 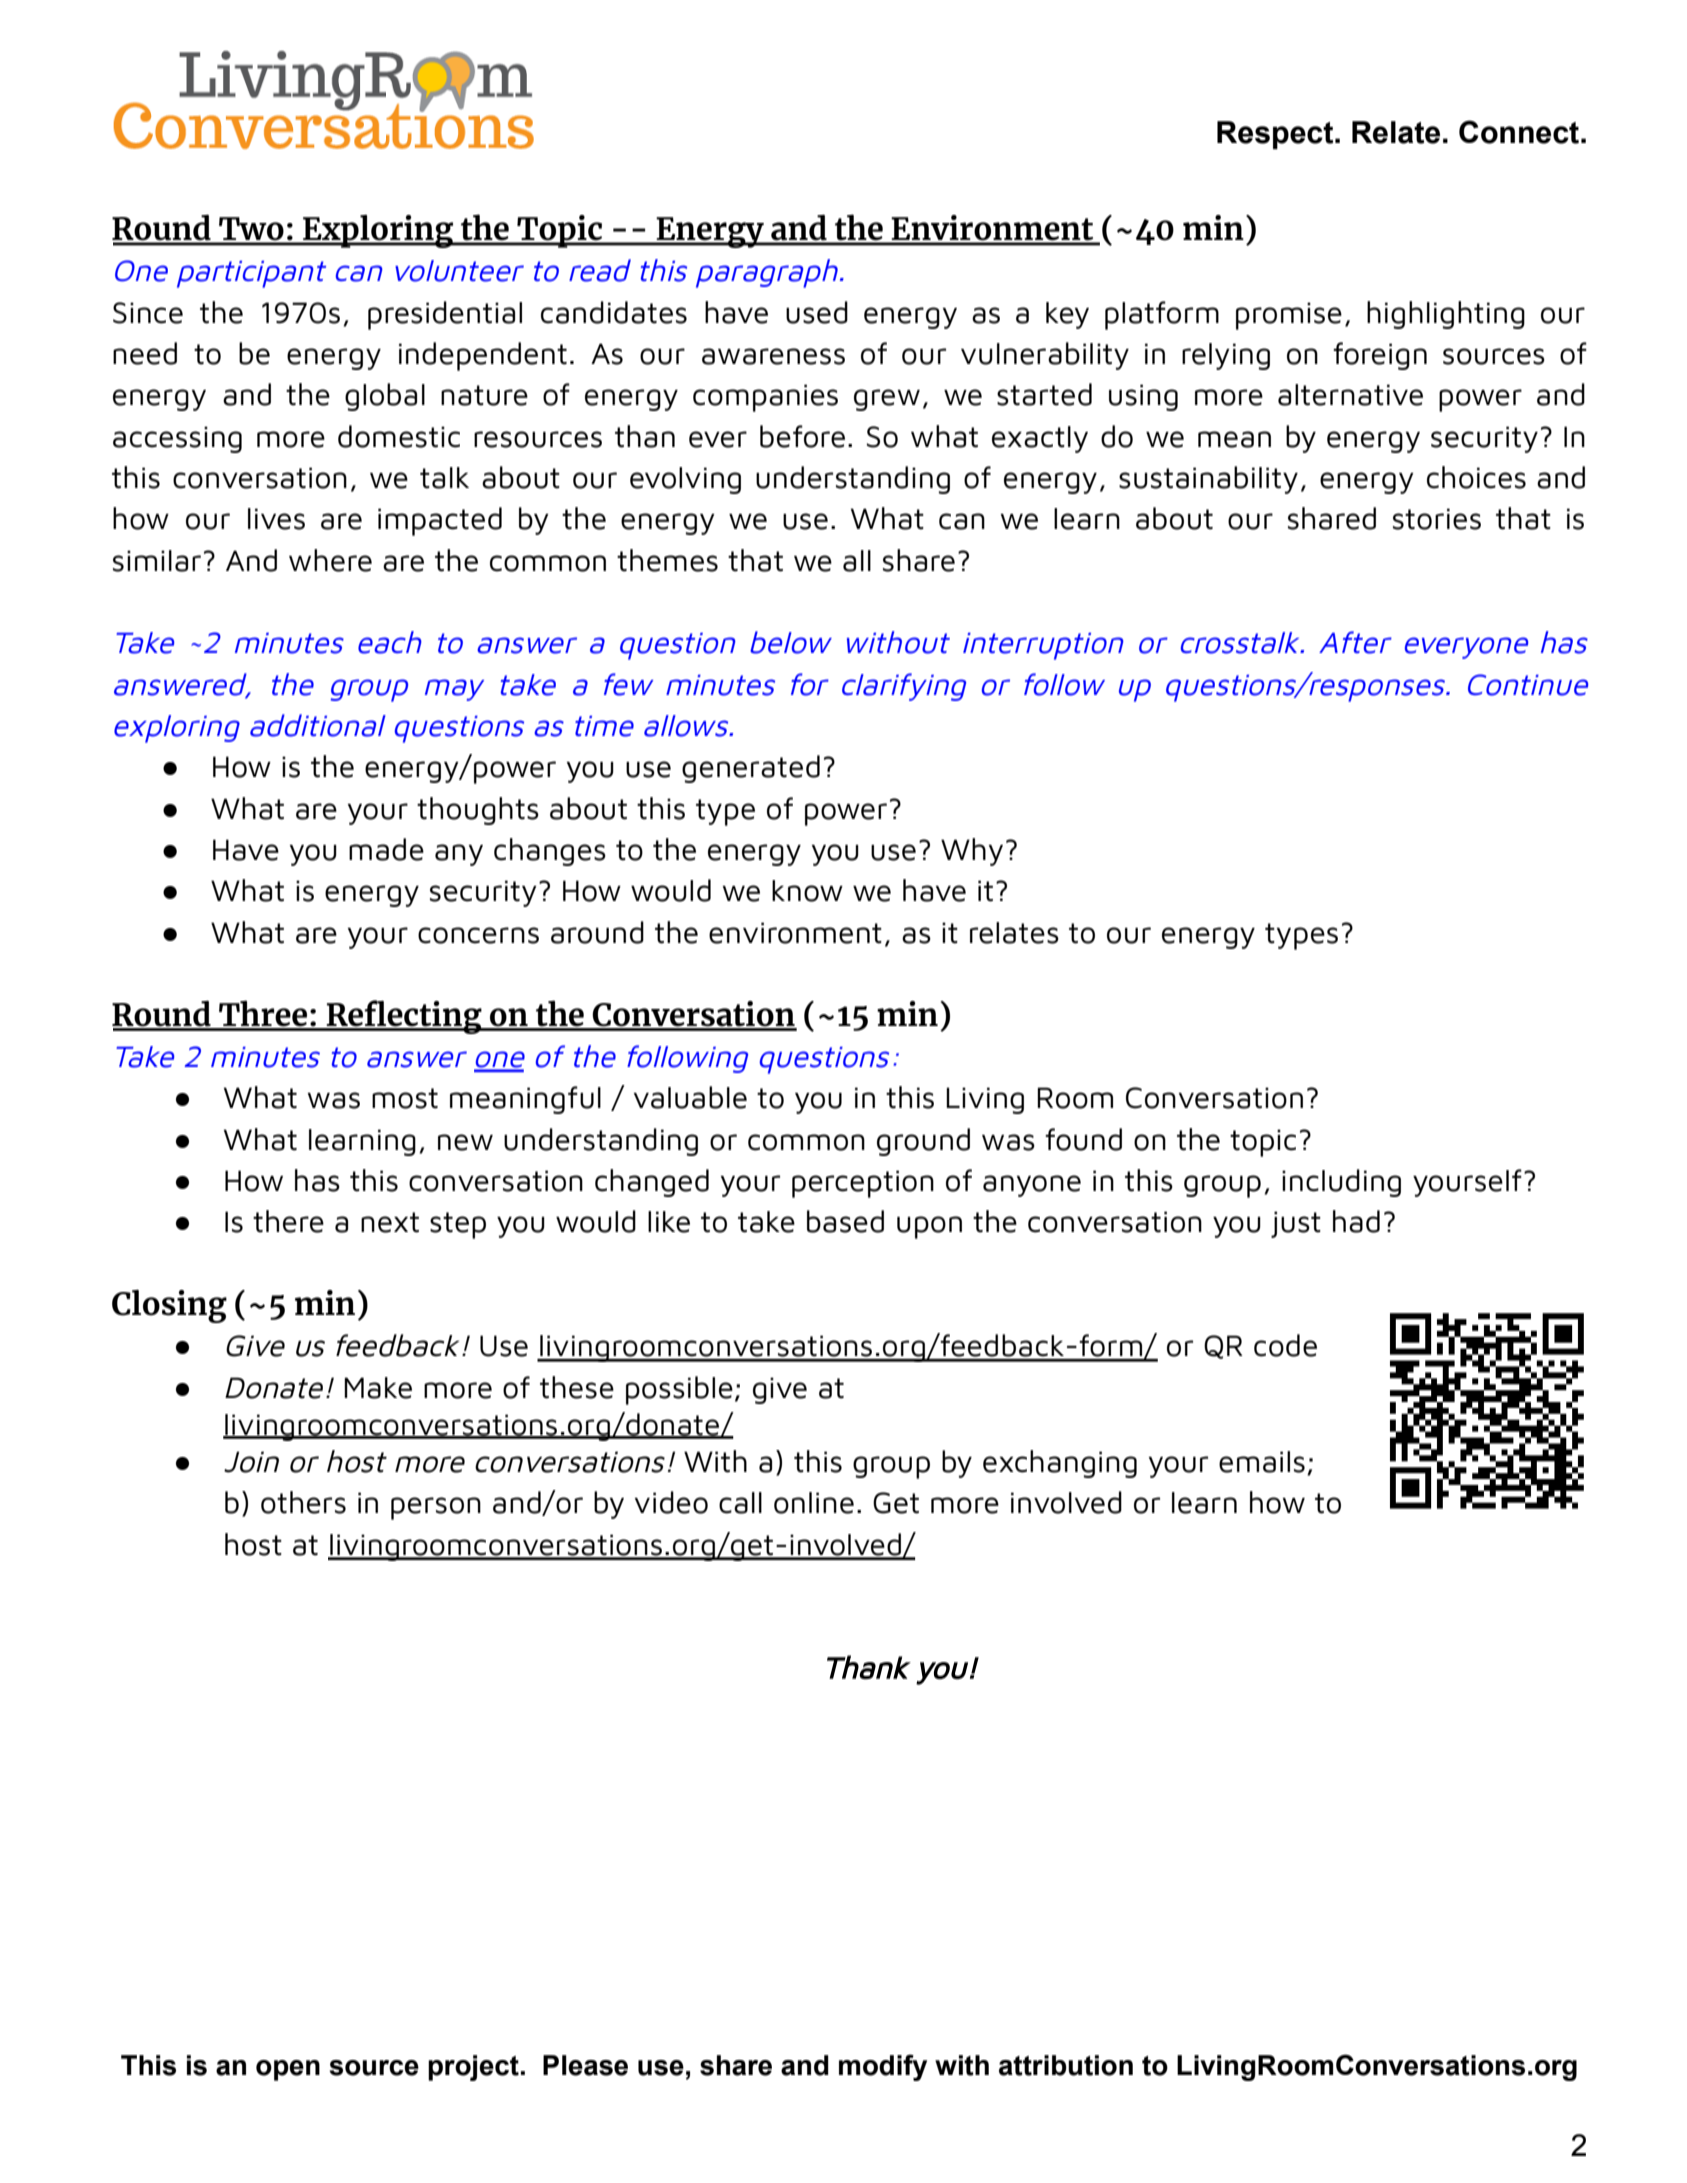 I want to click on including, so click(x=1341, y=1183).
